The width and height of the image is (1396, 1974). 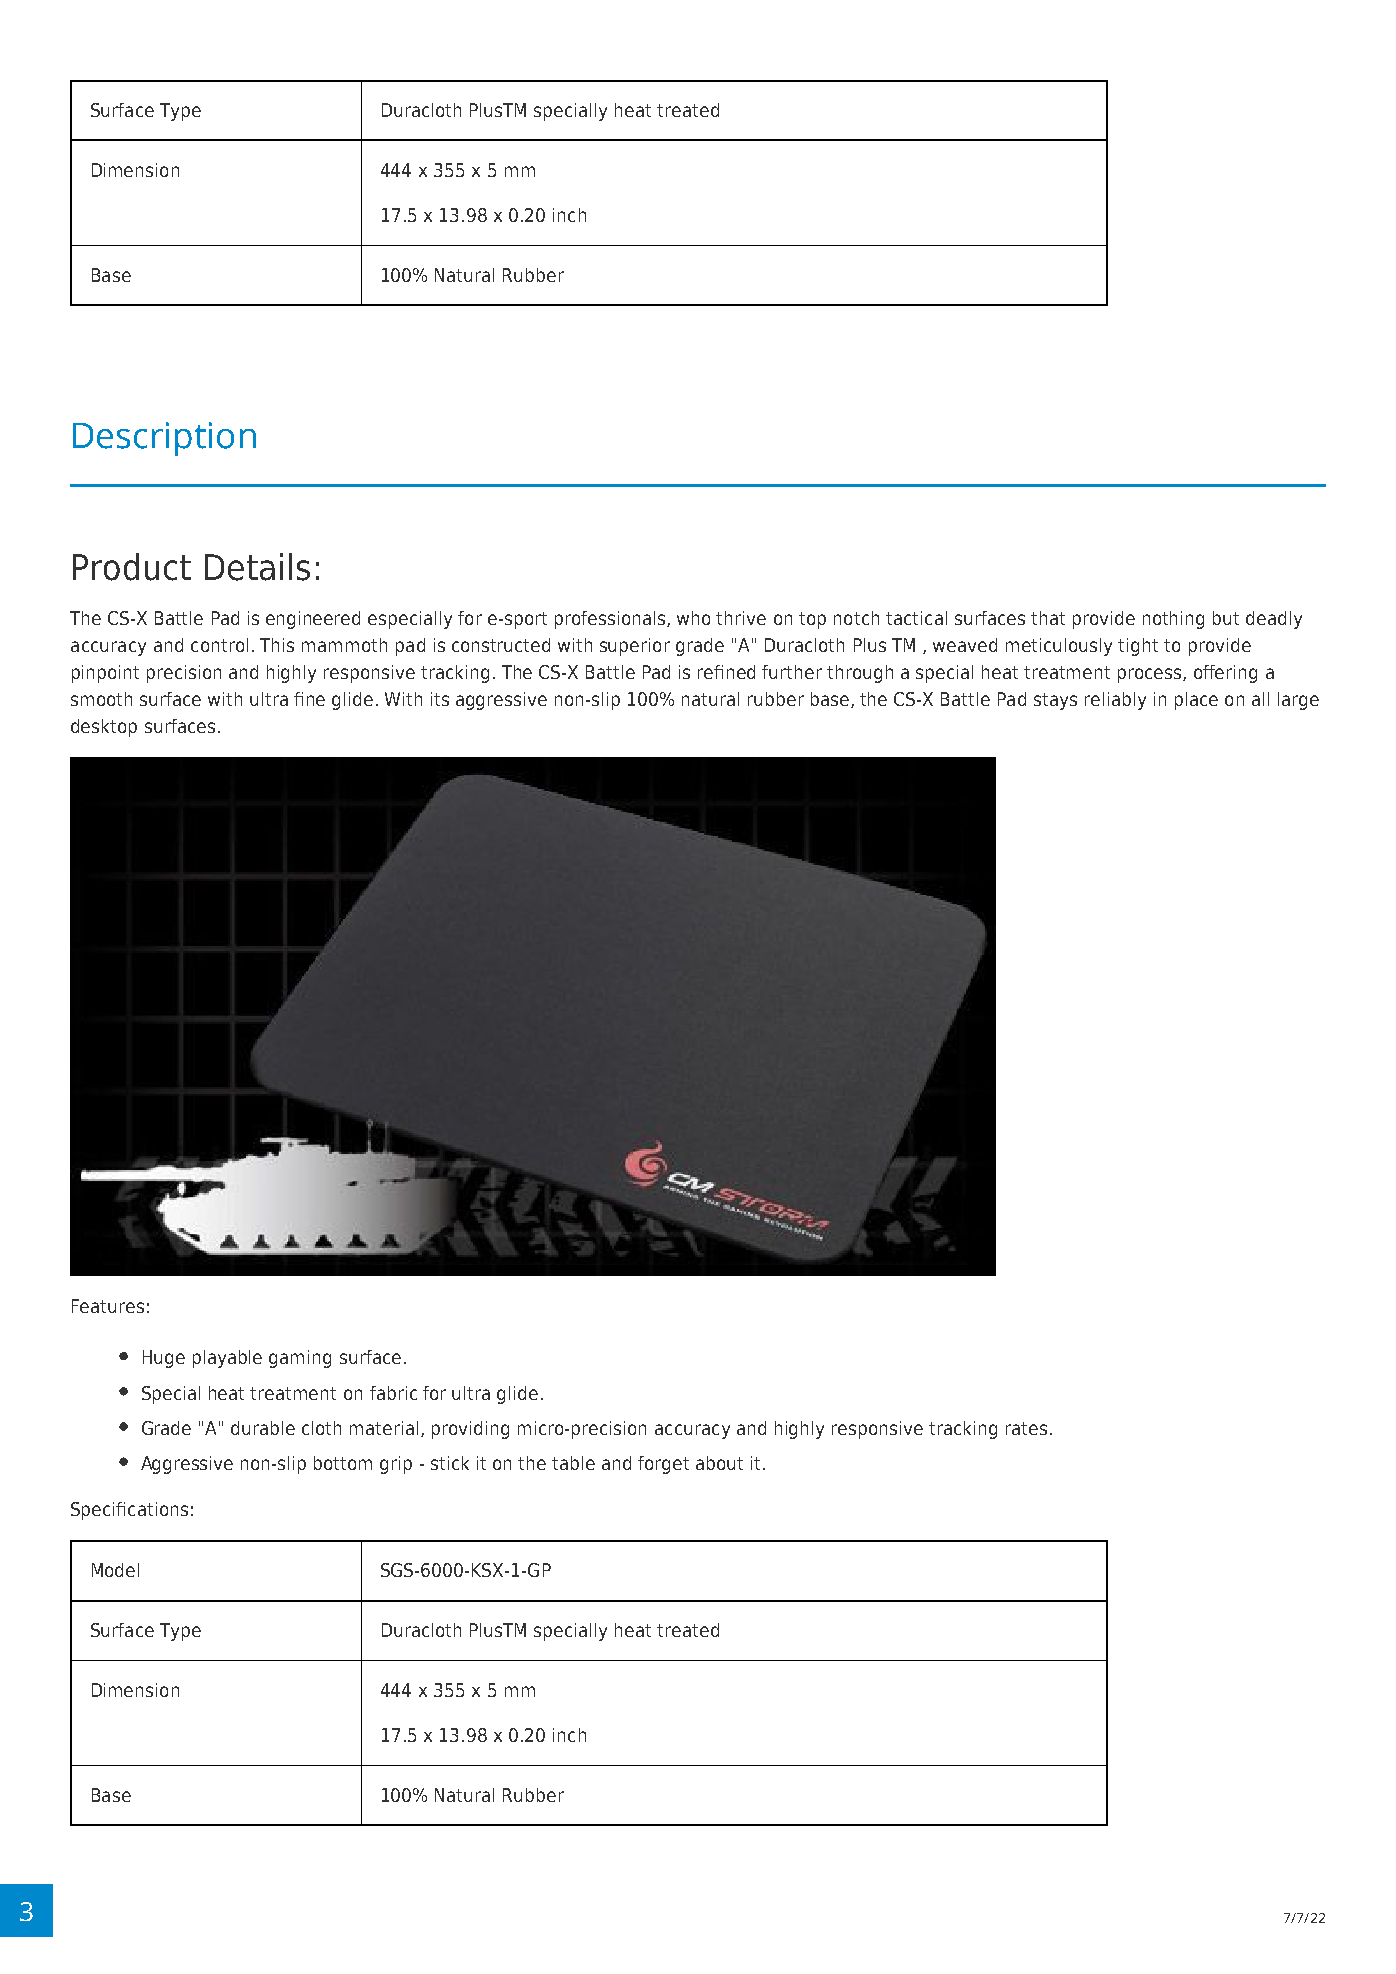 I want to click on rates, so click(x=1026, y=1428).
